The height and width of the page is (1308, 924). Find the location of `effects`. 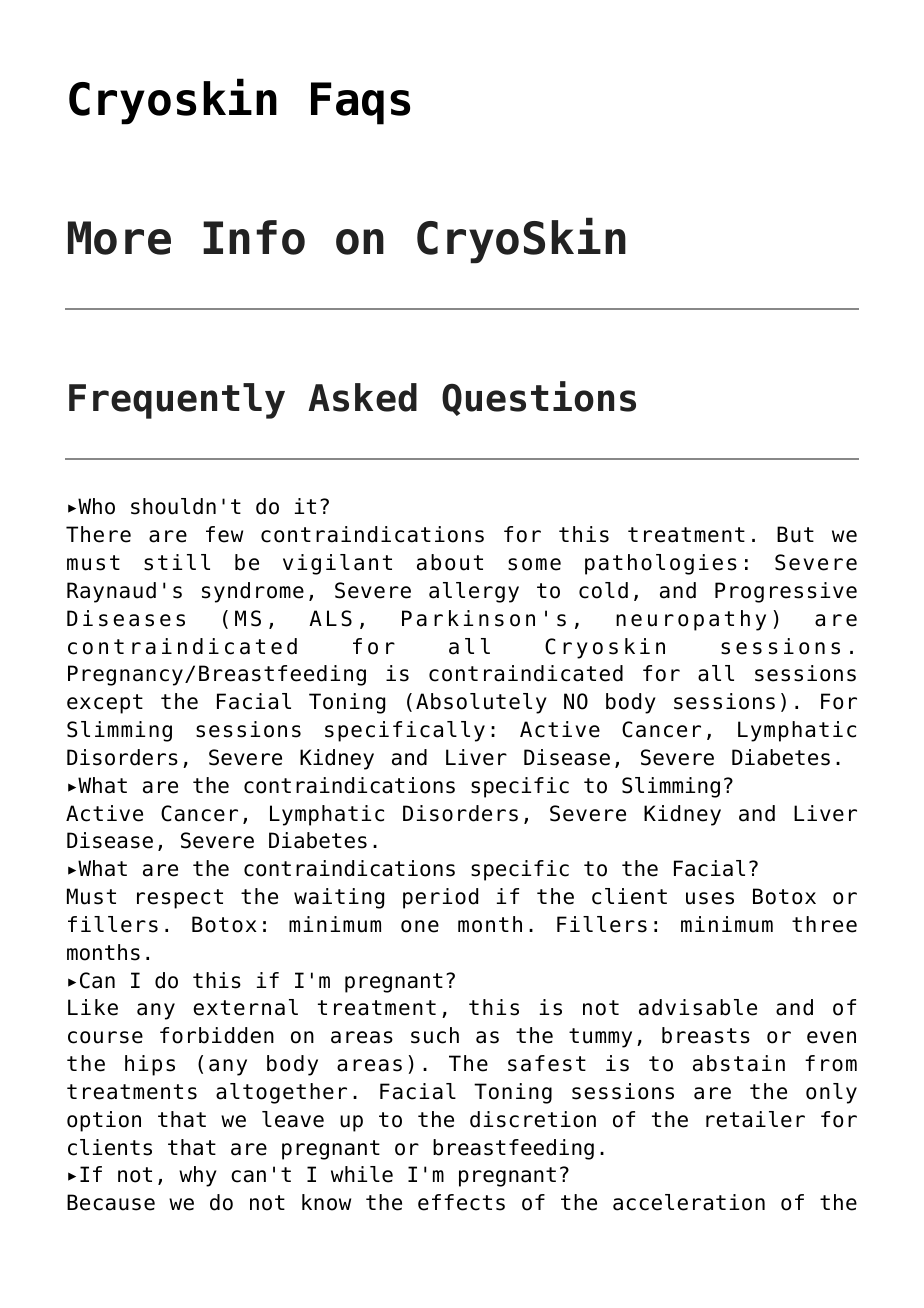

effects is located at coordinates (461, 1202).
